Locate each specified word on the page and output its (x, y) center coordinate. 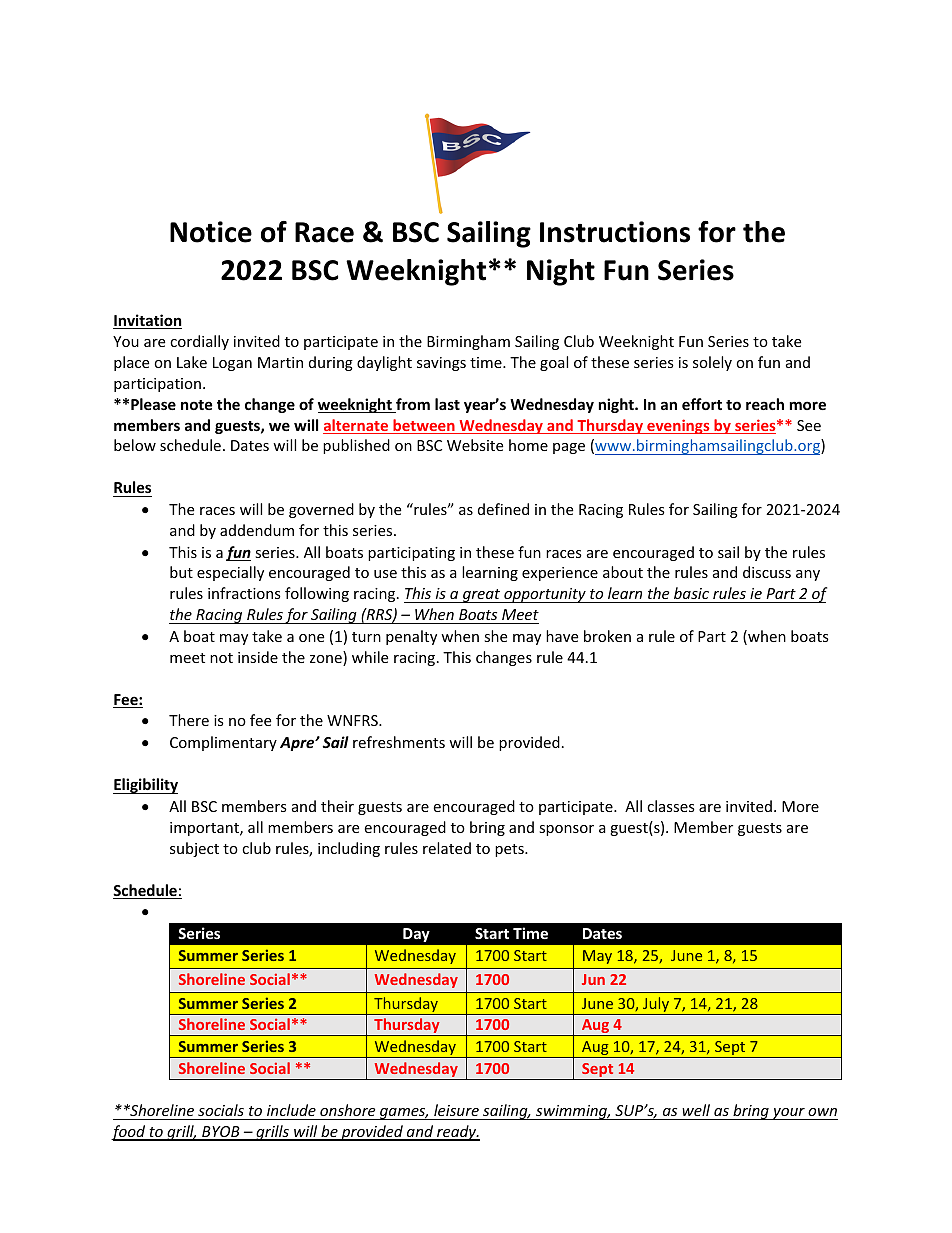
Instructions (615, 232)
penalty (411, 637)
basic (692, 595)
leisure (456, 1110)
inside (258, 657)
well (696, 1110)
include (291, 1110)
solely (712, 363)
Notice (211, 232)
